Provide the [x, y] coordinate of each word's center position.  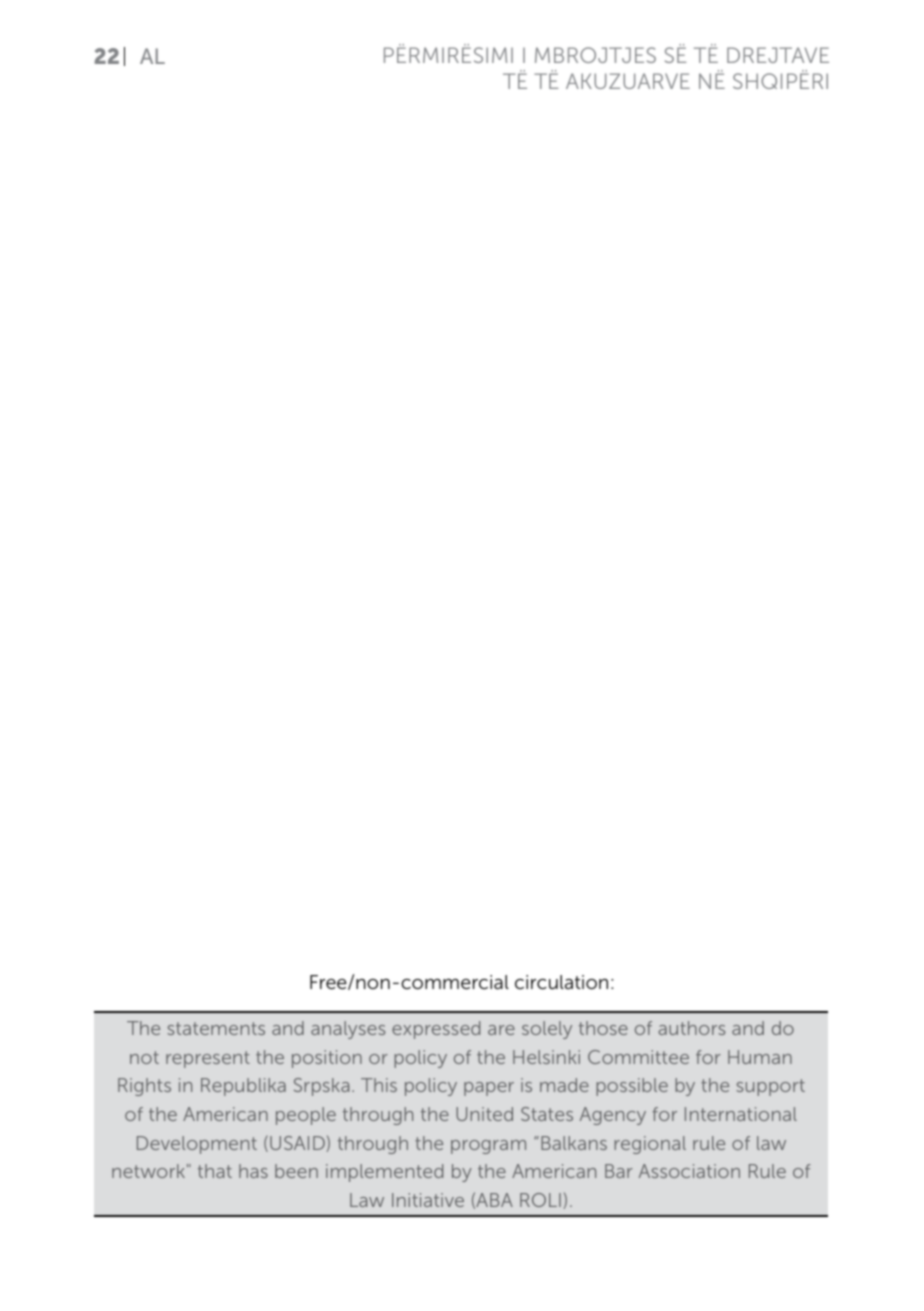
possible [632, 1087]
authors [691, 1028]
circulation [561, 982]
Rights [144, 1087]
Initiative [428, 1200]
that [215, 1171]
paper [489, 1089]
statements [216, 1028]
